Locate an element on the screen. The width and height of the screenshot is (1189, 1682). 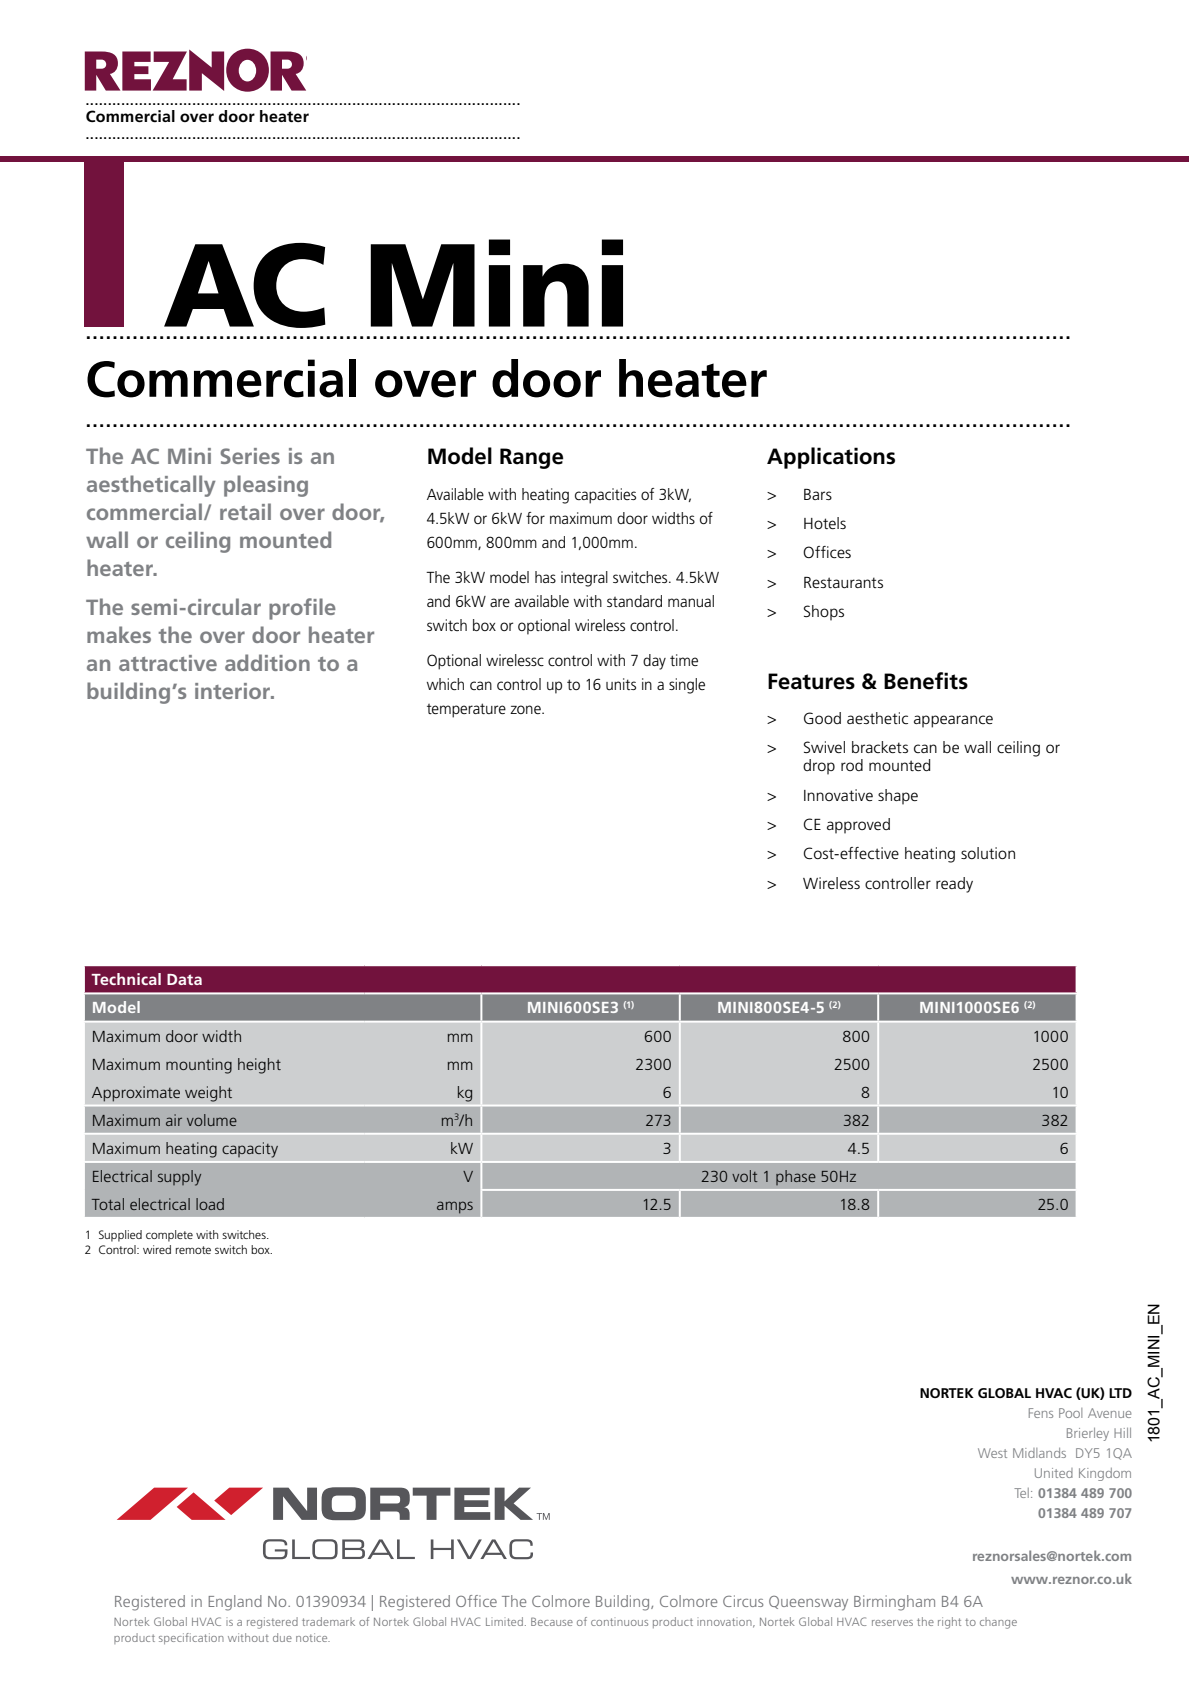
ready is located at coordinates (954, 885).
